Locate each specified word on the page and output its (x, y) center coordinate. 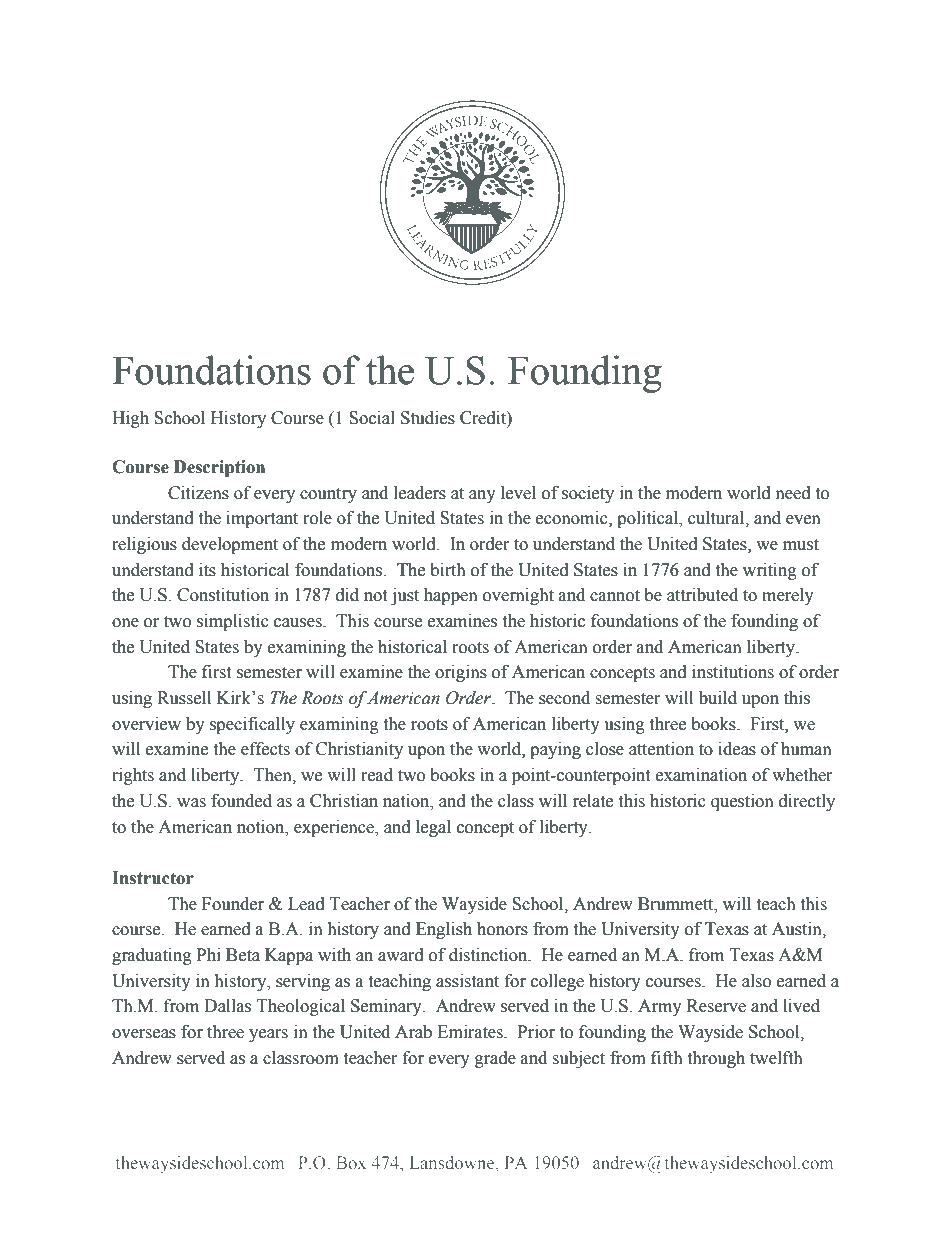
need (793, 493)
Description (219, 468)
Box (351, 1162)
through (716, 1059)
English (444, 930)
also (756, 981)
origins (461, 673)
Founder (233, 904)
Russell (184, 698)
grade (495, 1059)
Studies (428, 418)
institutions (733, 672)
